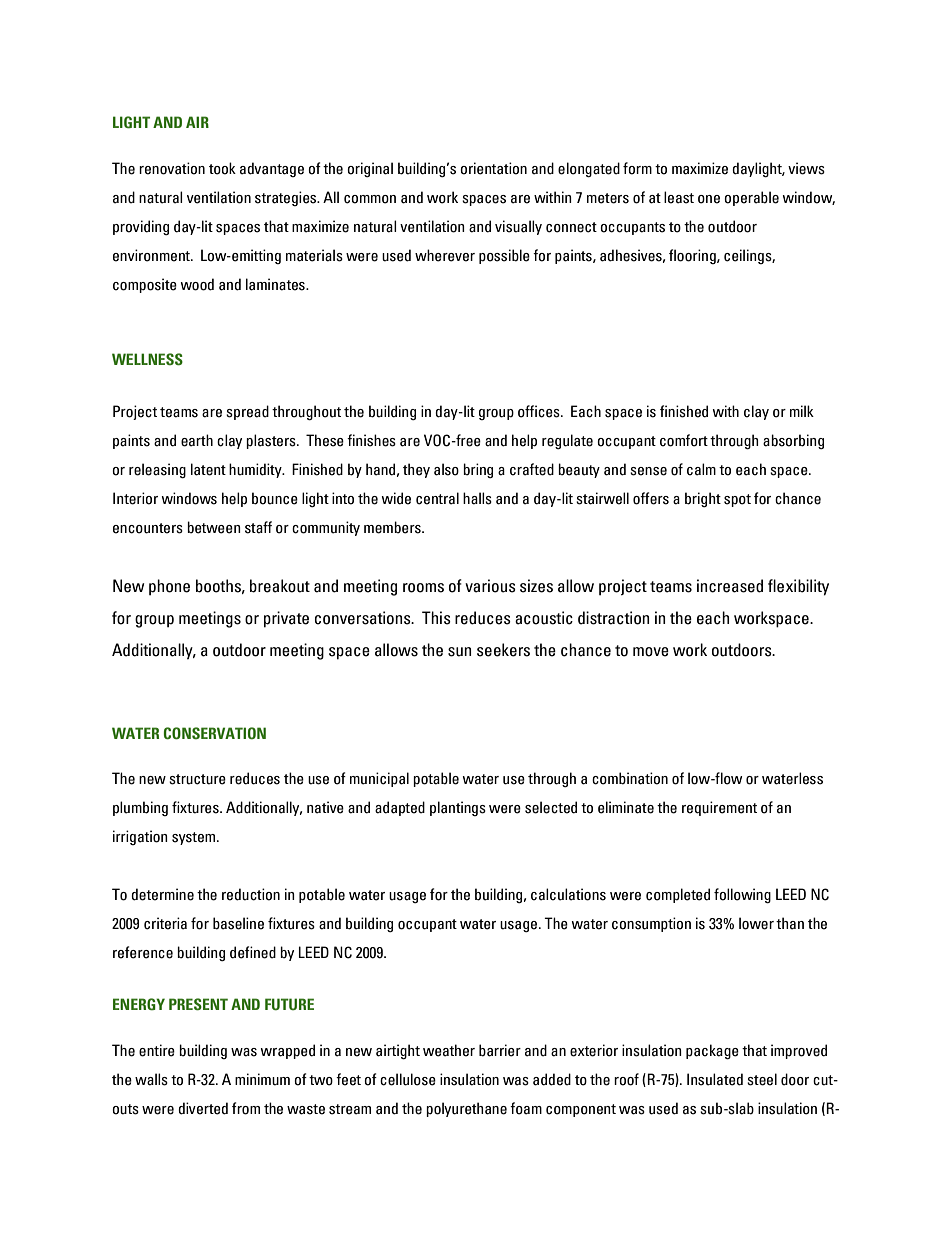 This page has width=952, height=1233. What do you see at coordinates (208, 469) in the page?
I see `latent` at bounding box center [208, 469].
